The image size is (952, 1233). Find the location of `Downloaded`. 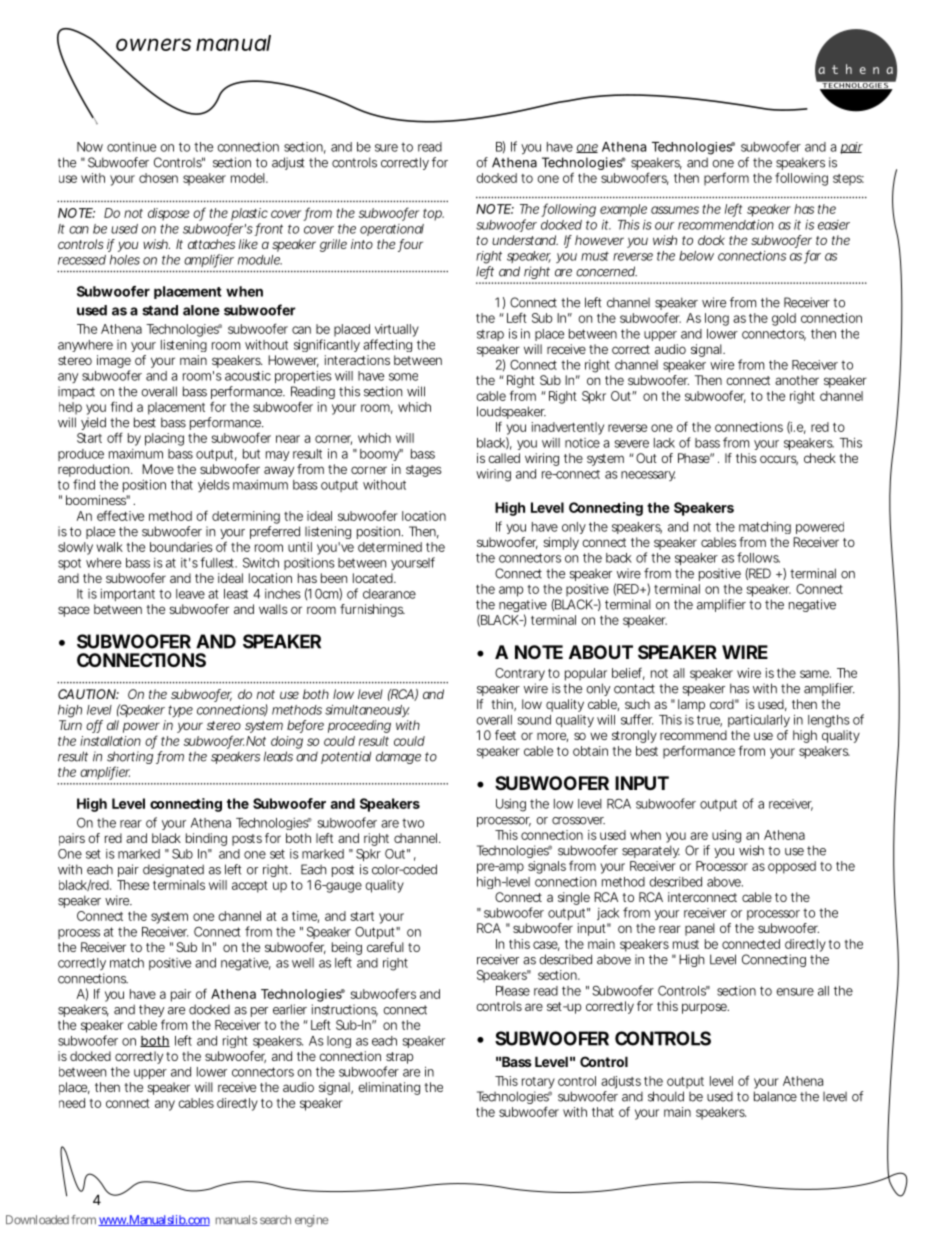

Downloaded is located at coordinates (37, 1220).
